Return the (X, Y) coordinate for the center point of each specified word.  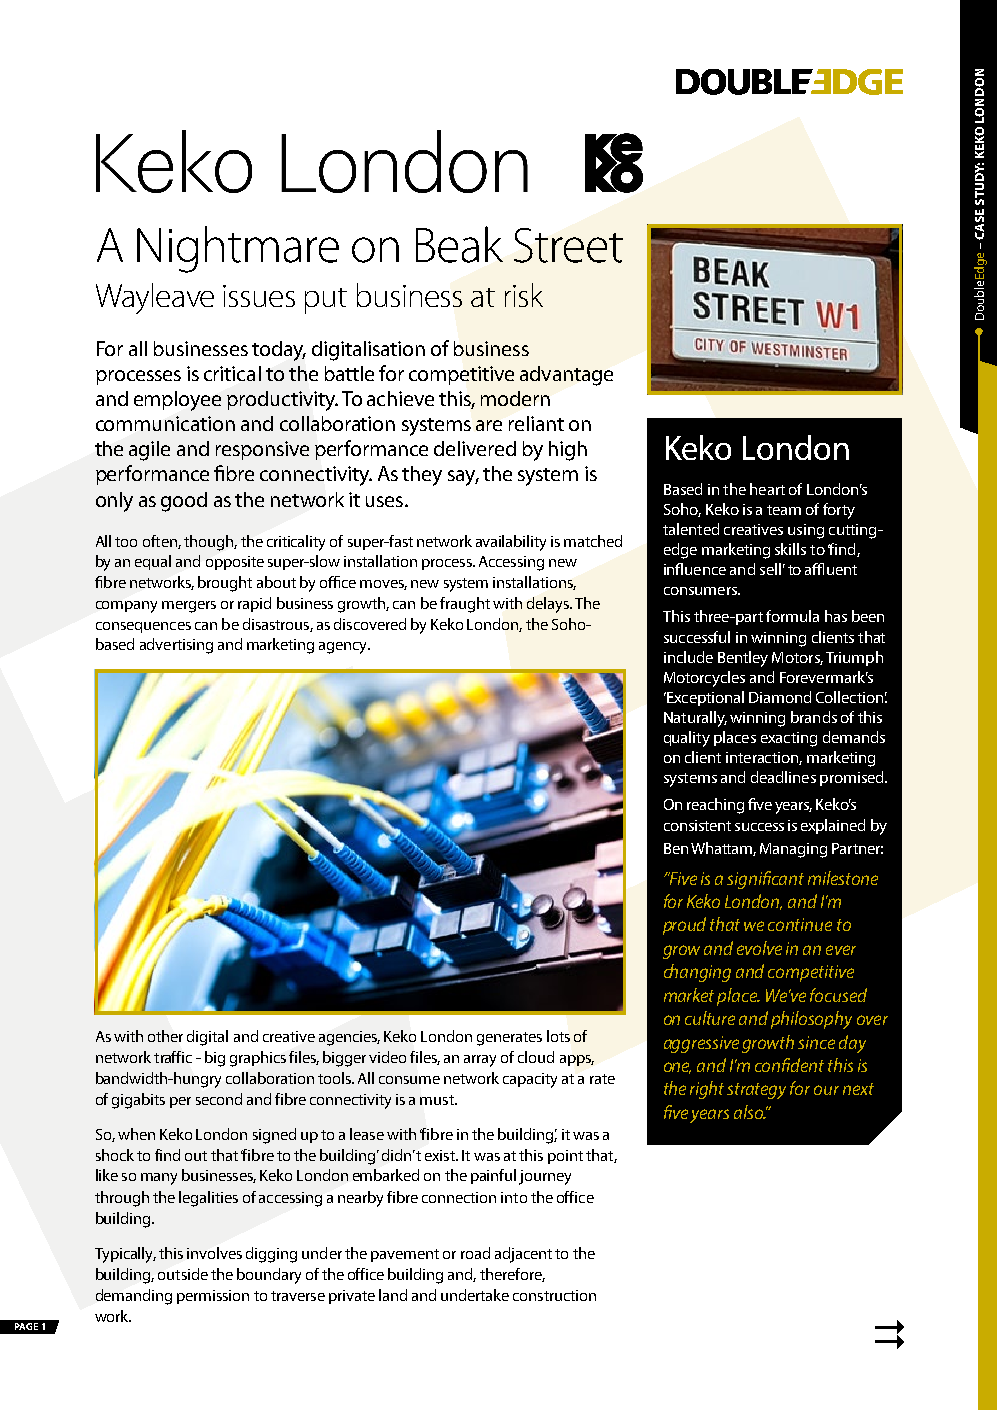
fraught (465, 605)
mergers (189, 607)
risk (524, 295)
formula (792, 616)
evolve (759, 948)
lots (558, 1036)
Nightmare (238, 249)
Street (568, 245)
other (165, 1036)
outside (183, 1274)
